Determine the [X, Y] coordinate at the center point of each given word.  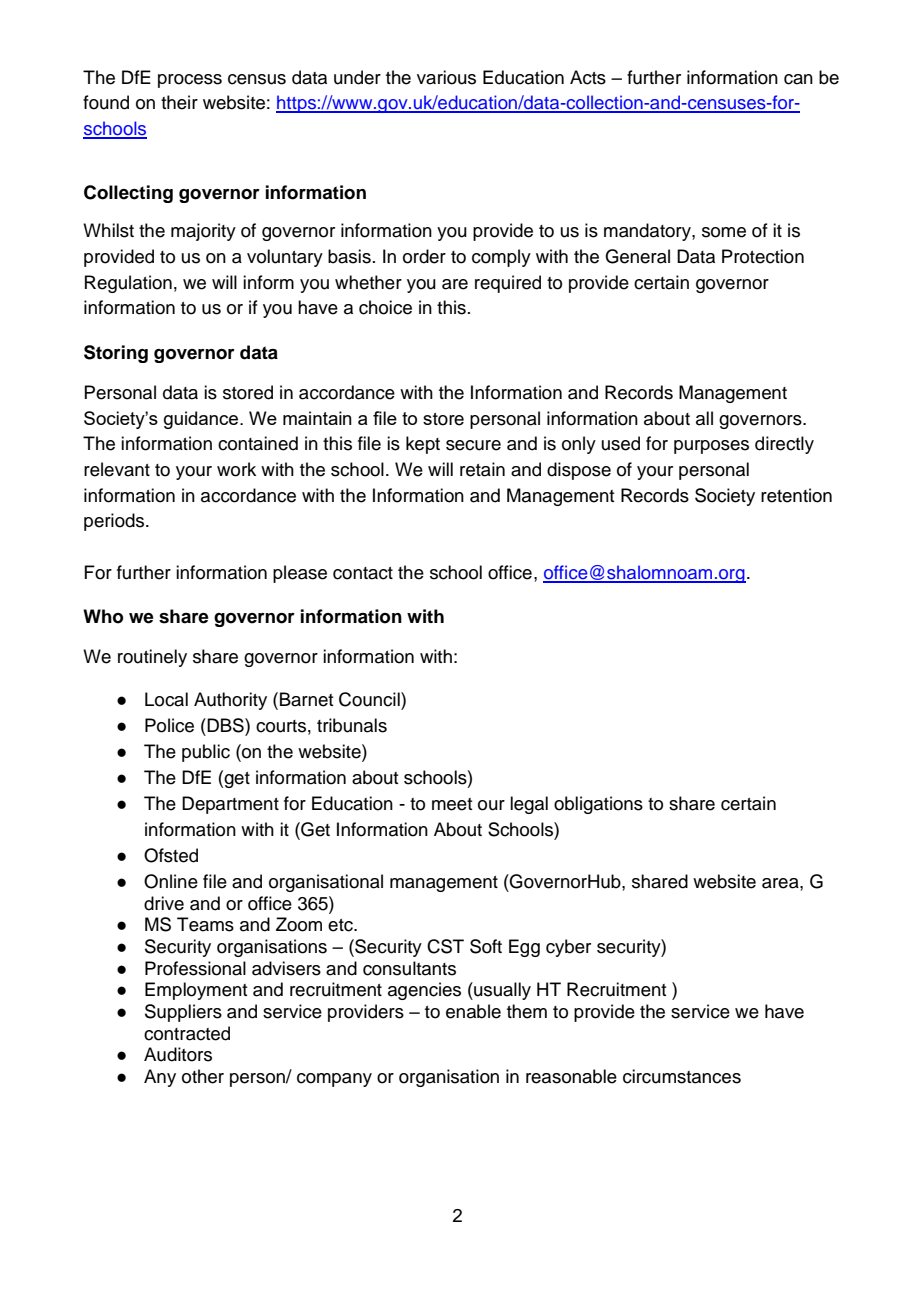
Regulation [128, 284]
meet [452, 804]
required [508, 284]
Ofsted [171, 855]
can [798, 79]
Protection [763, 256]
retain [482, 469]
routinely [152, 658]
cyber [568, 948]
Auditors [178, 1054]
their [179, 102]
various [446, 77]
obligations [598, 805]
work [236, 469]
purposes [711, 447]
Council [370, 699]
